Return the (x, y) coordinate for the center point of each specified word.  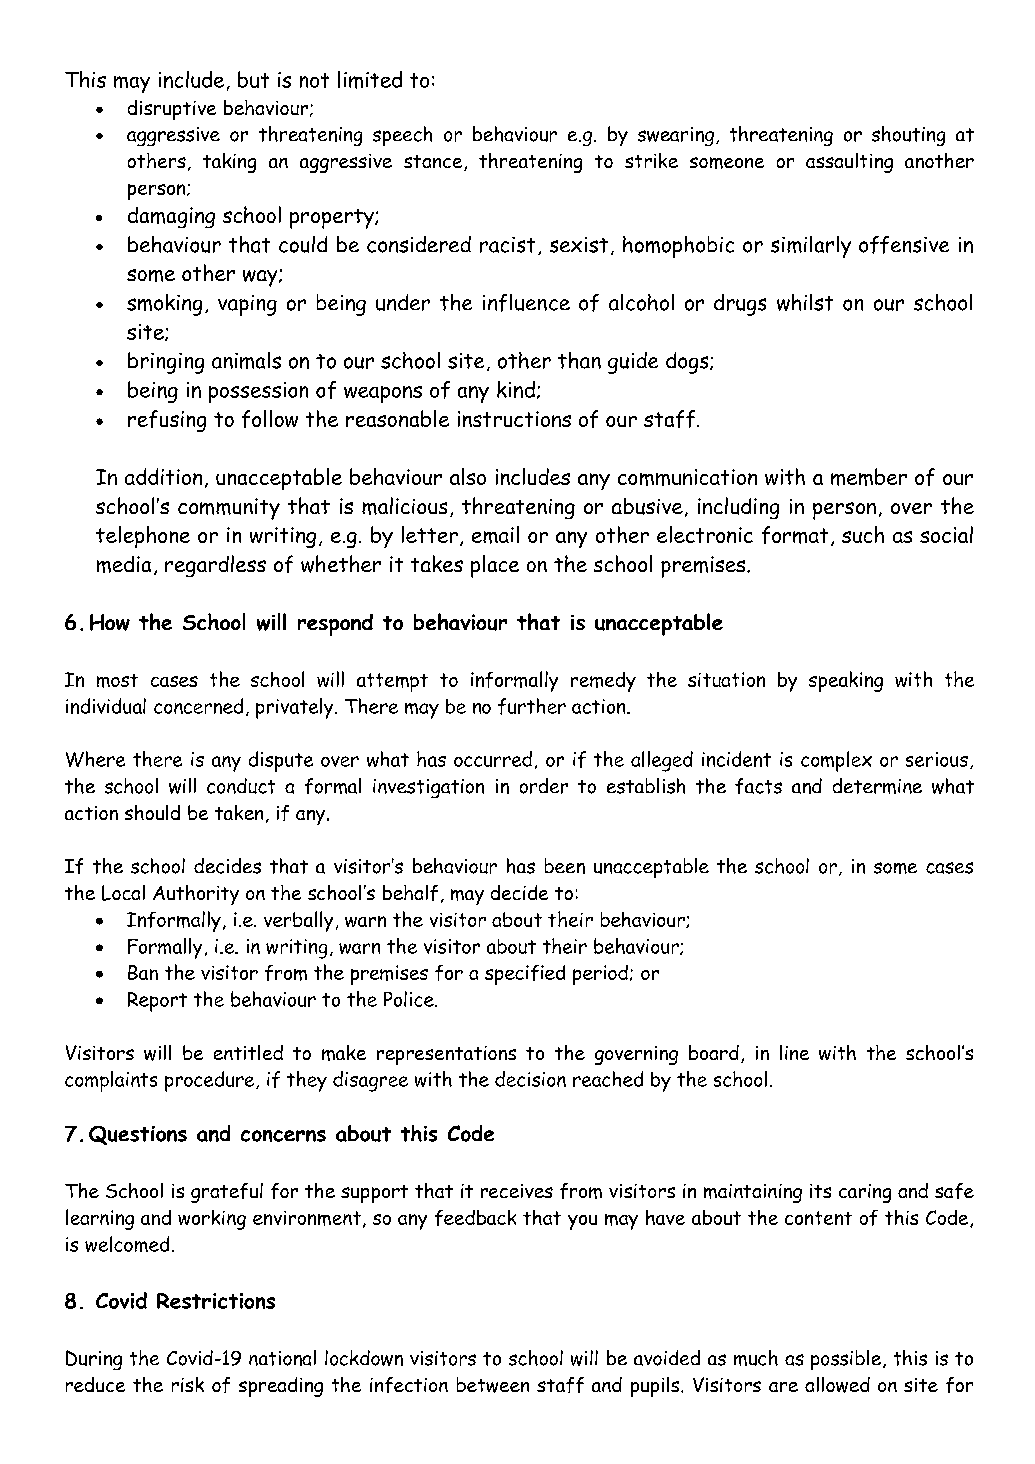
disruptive (172, 110)
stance (434, 163)
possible (846, 1360)
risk (188, 1384)
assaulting (849, 163)
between (493, 1385)
